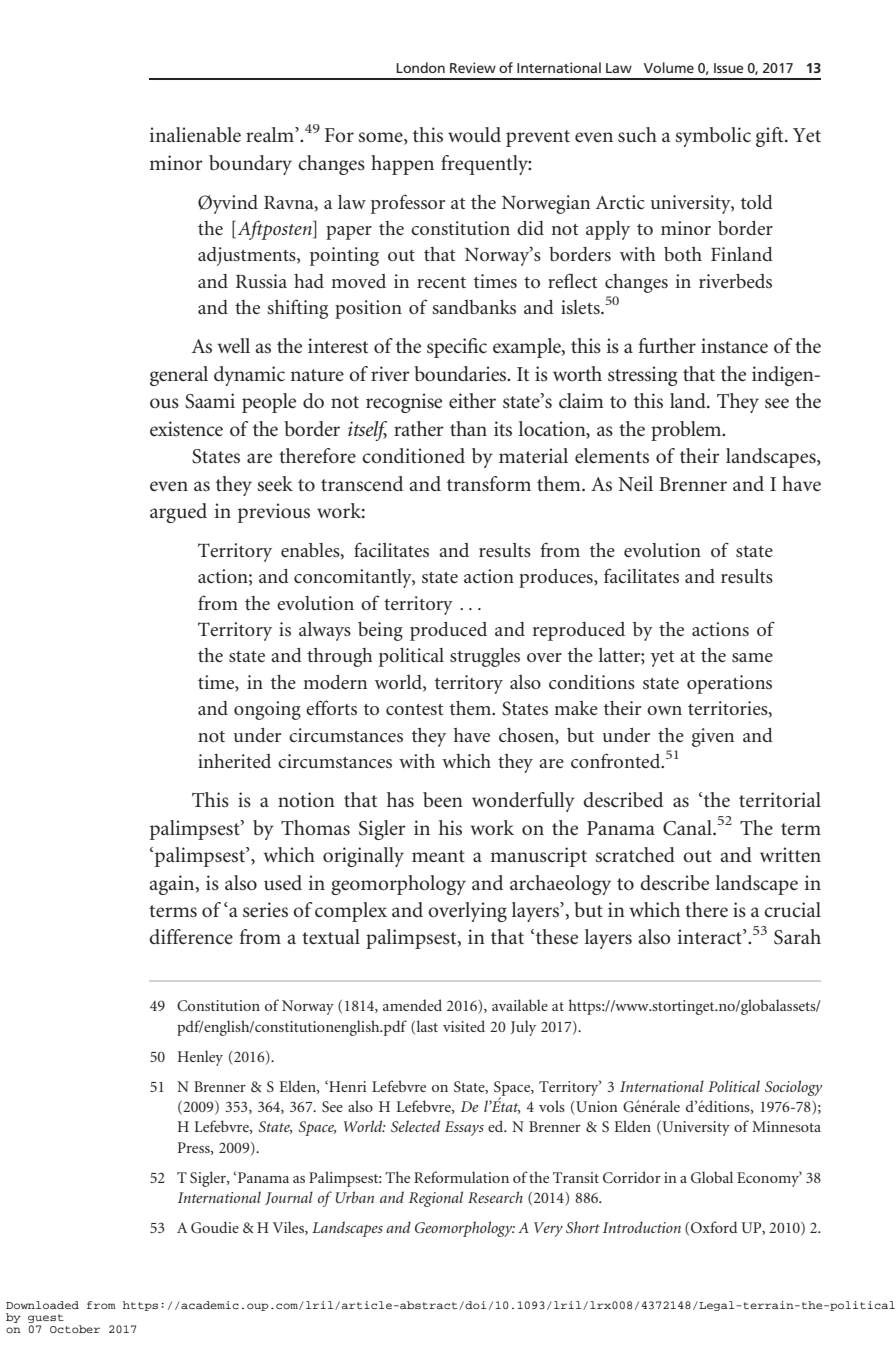 This document has height=1345, width=896. I want to click on inalienable, so click(195, 135).
